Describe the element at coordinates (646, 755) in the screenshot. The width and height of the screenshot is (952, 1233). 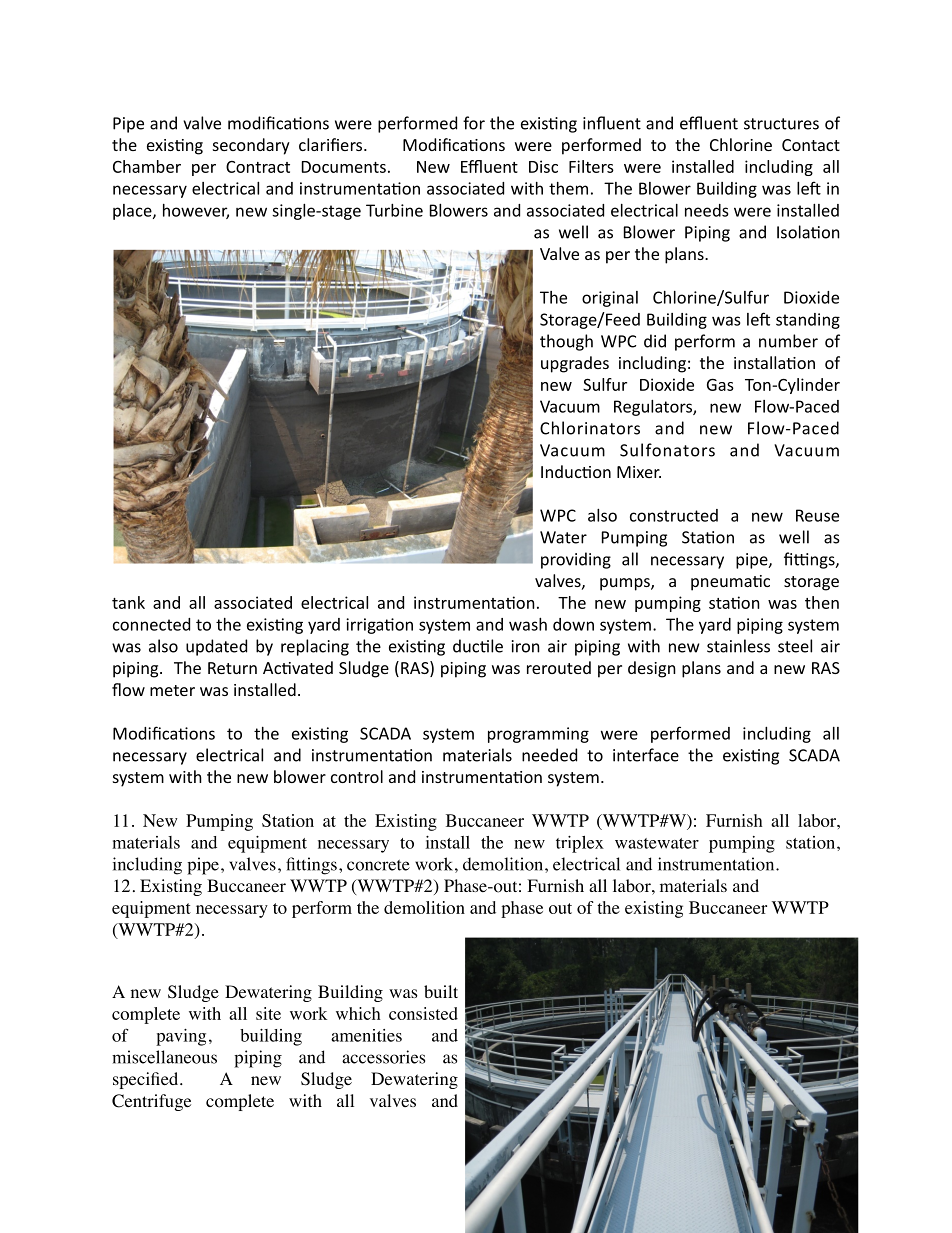
I see `interface` at that location.
